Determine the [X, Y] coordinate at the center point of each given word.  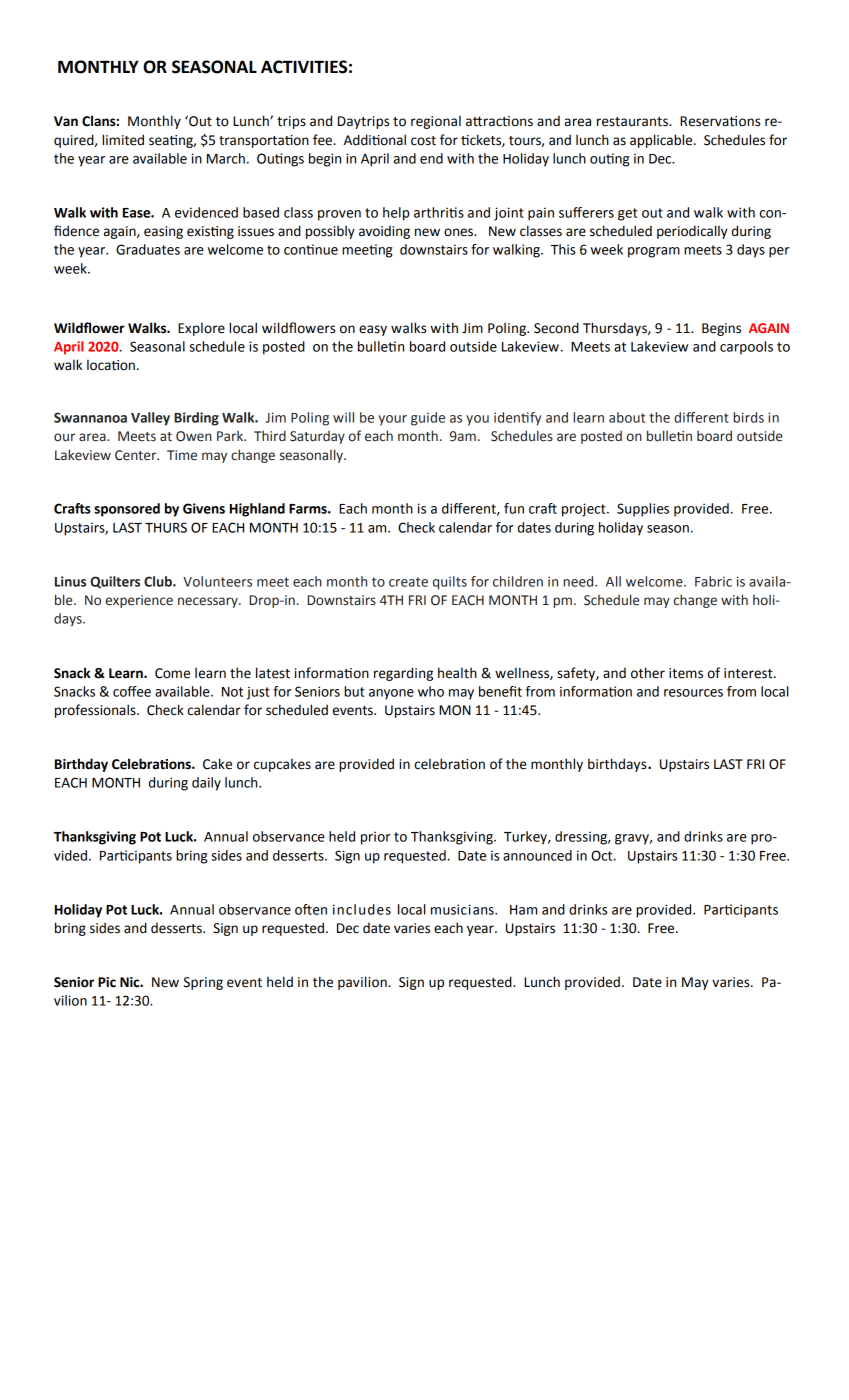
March [226, 158]
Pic [107, 982]
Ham [523, 910]
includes [362, 909]
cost [423, 141]
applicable [662, 141]
